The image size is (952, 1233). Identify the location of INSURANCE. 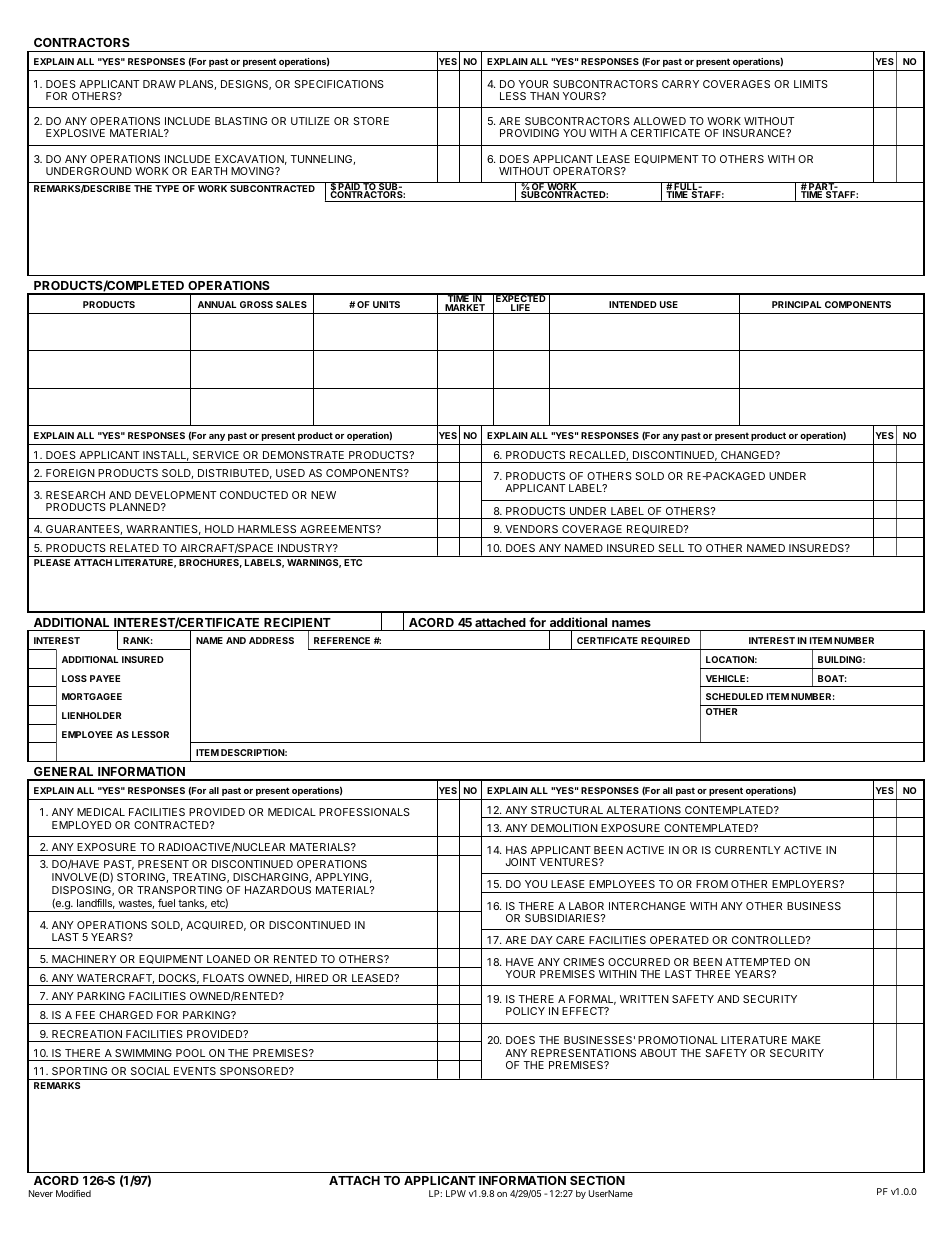
(755, 133).
